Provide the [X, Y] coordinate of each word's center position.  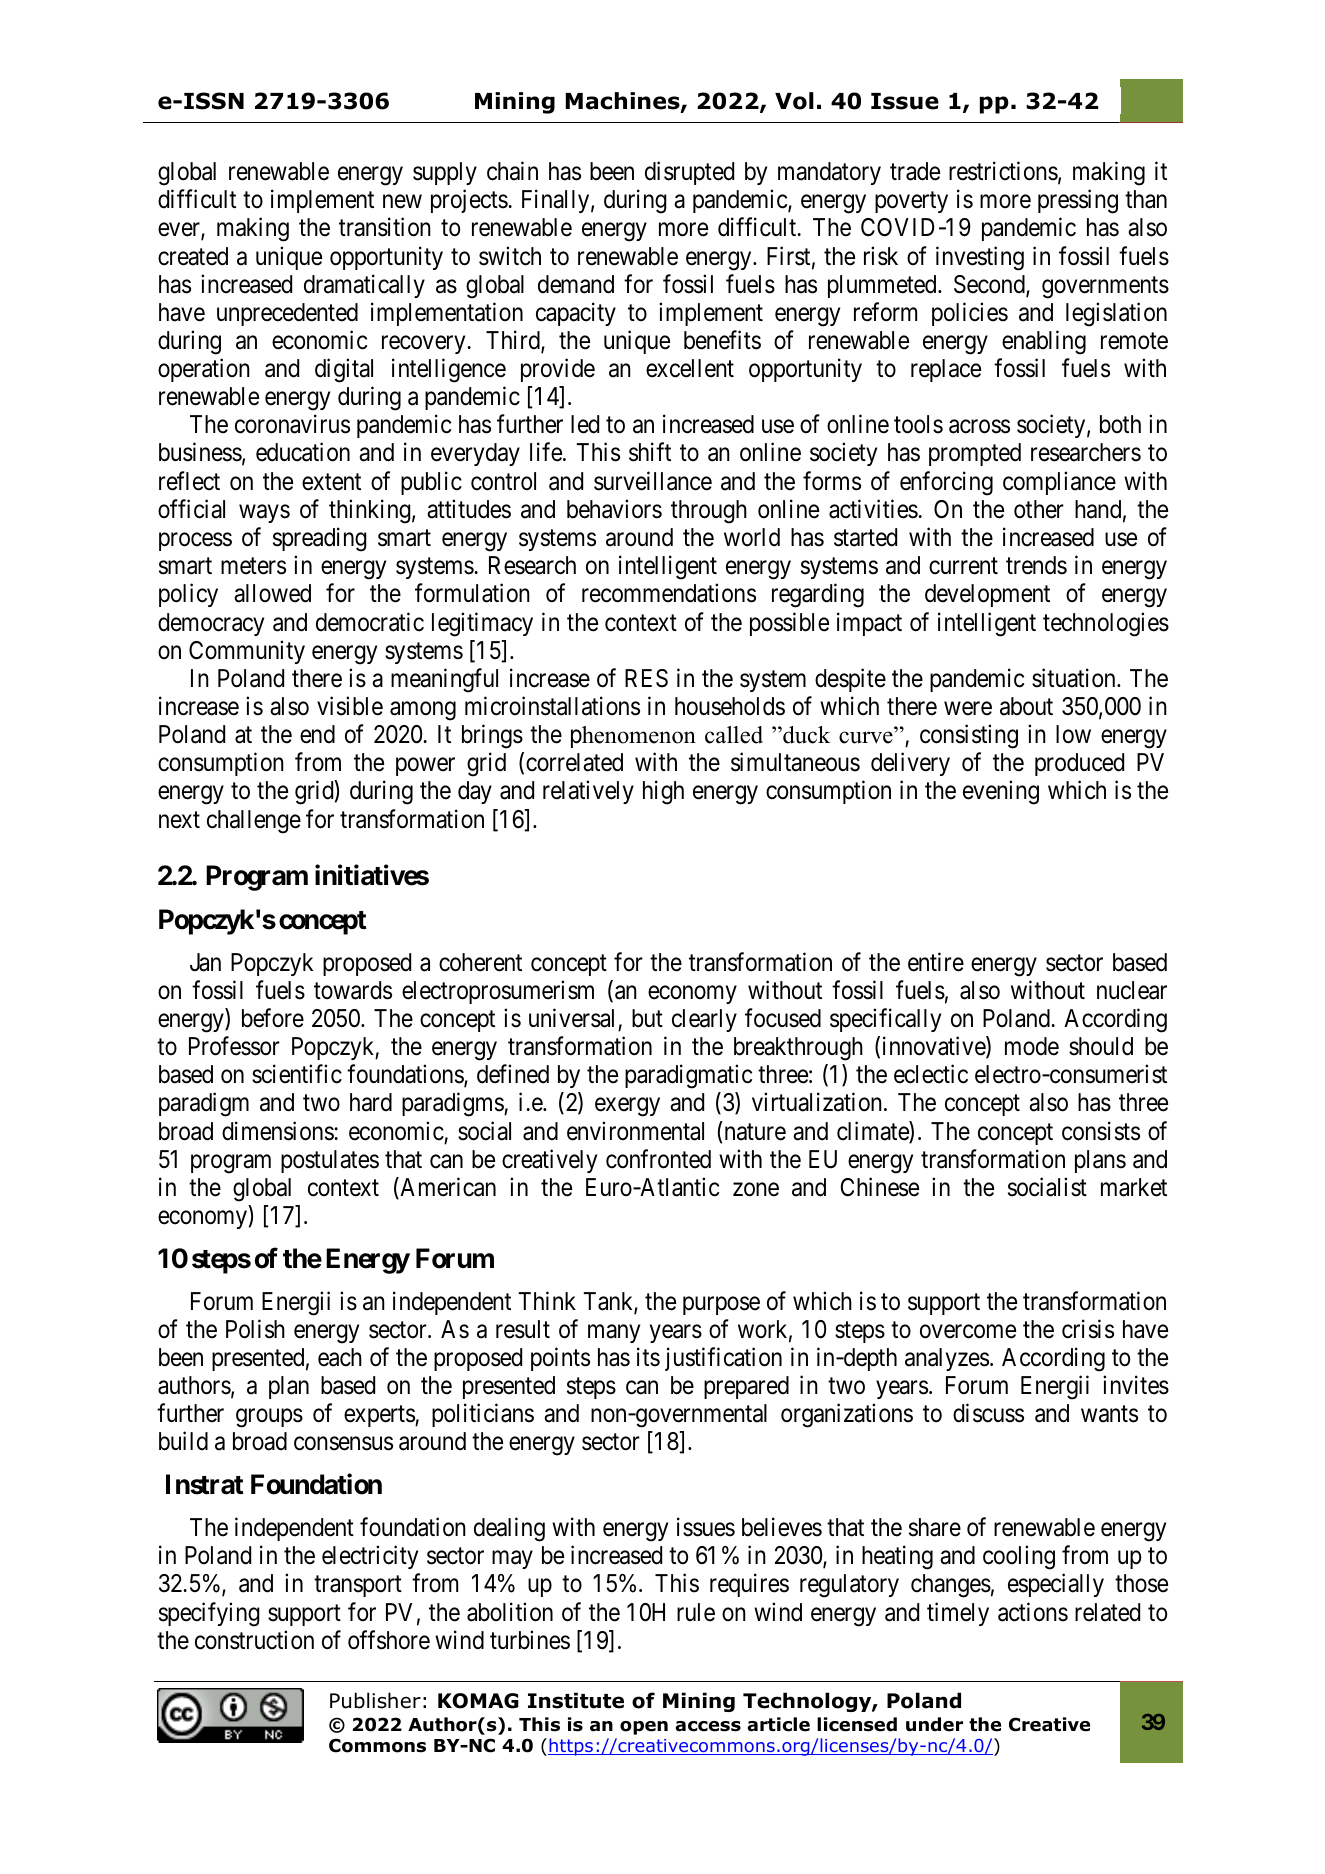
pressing [1078, 201]
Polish [255, 1329]
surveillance [653, 481]
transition [385, 227]
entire [936, 962]
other [1039, 509]
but [647, 1018]
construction [254, 1640]
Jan [205, 962]
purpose [721, 1305]
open [644, 1728]
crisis [1088, 1329]
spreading [320, 539]
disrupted [689, 173]
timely [958, 1614]
